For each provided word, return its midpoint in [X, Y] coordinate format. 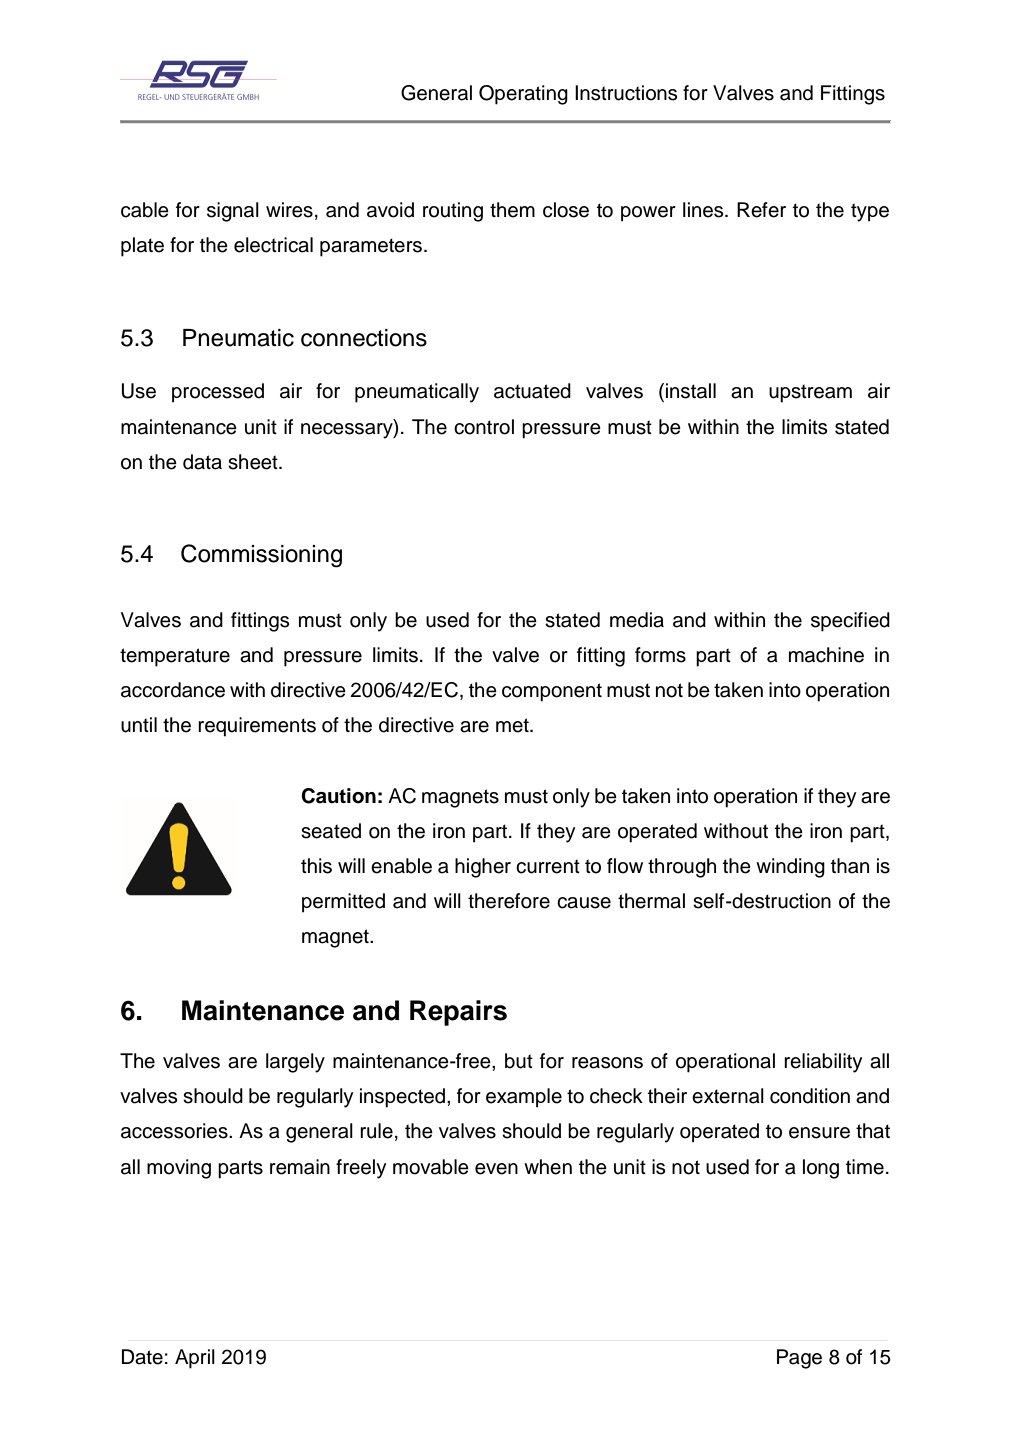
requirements [257, 727]
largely [295, 1063]
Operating [523, 95]
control [484, 427]
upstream [810, 393]
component [552, 692]
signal [233, 212]
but [519, 1061]
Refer [761, 210]
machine [826, 655]
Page [799, 1359]
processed [218, 393]
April [195, 1359]
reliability [823, 1063]
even [496, 1169]
